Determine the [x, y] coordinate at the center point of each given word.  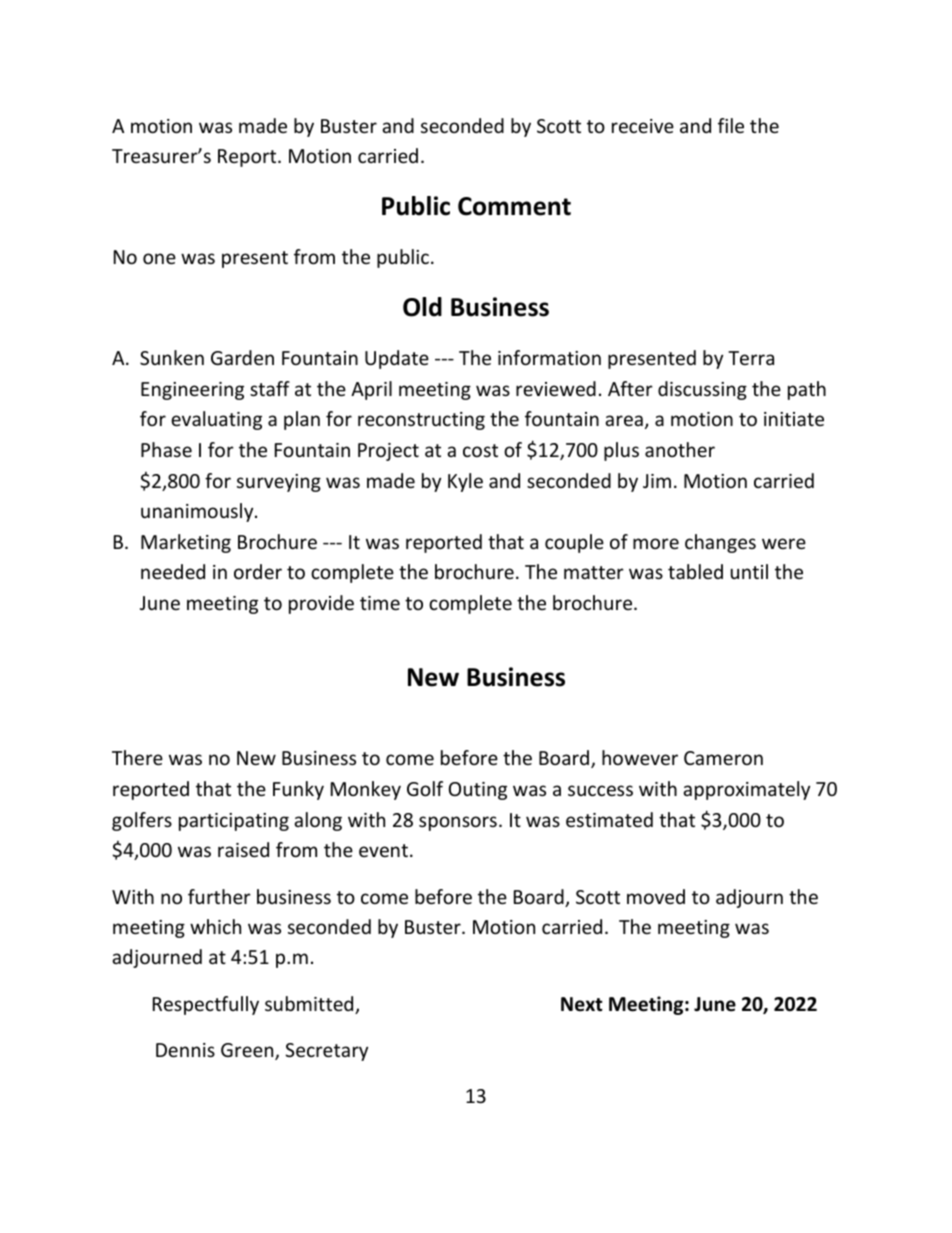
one [159, 258]
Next [582, 1004]
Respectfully [206, 1005]
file [731, 125]
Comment [514, 206]
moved [656, 896]
